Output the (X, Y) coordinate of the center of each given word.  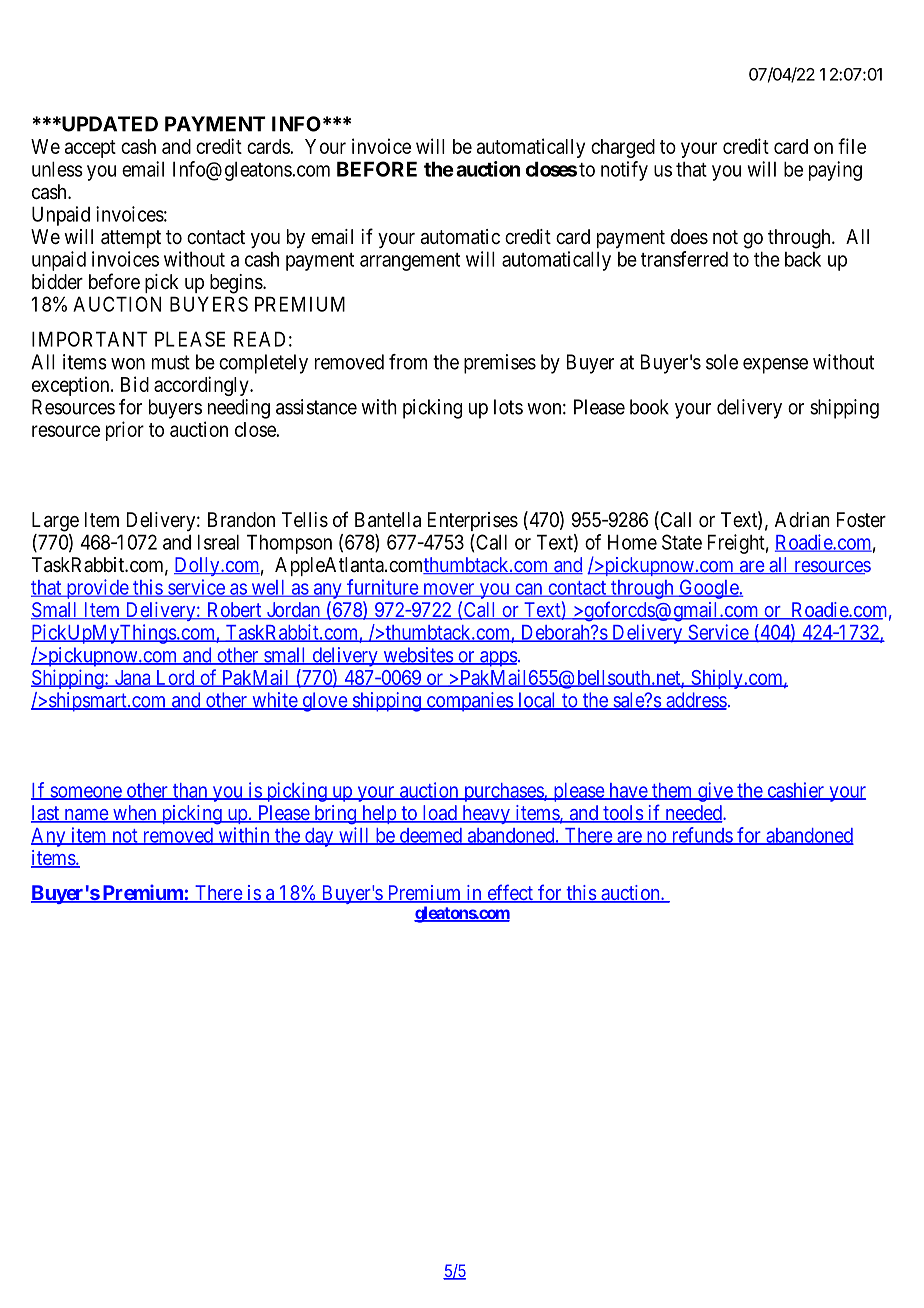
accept (90, 149)
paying (835, 171)
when (135, 814)
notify (624, 171)
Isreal (218, 542)
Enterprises (473, 521)
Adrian (802, 520)
